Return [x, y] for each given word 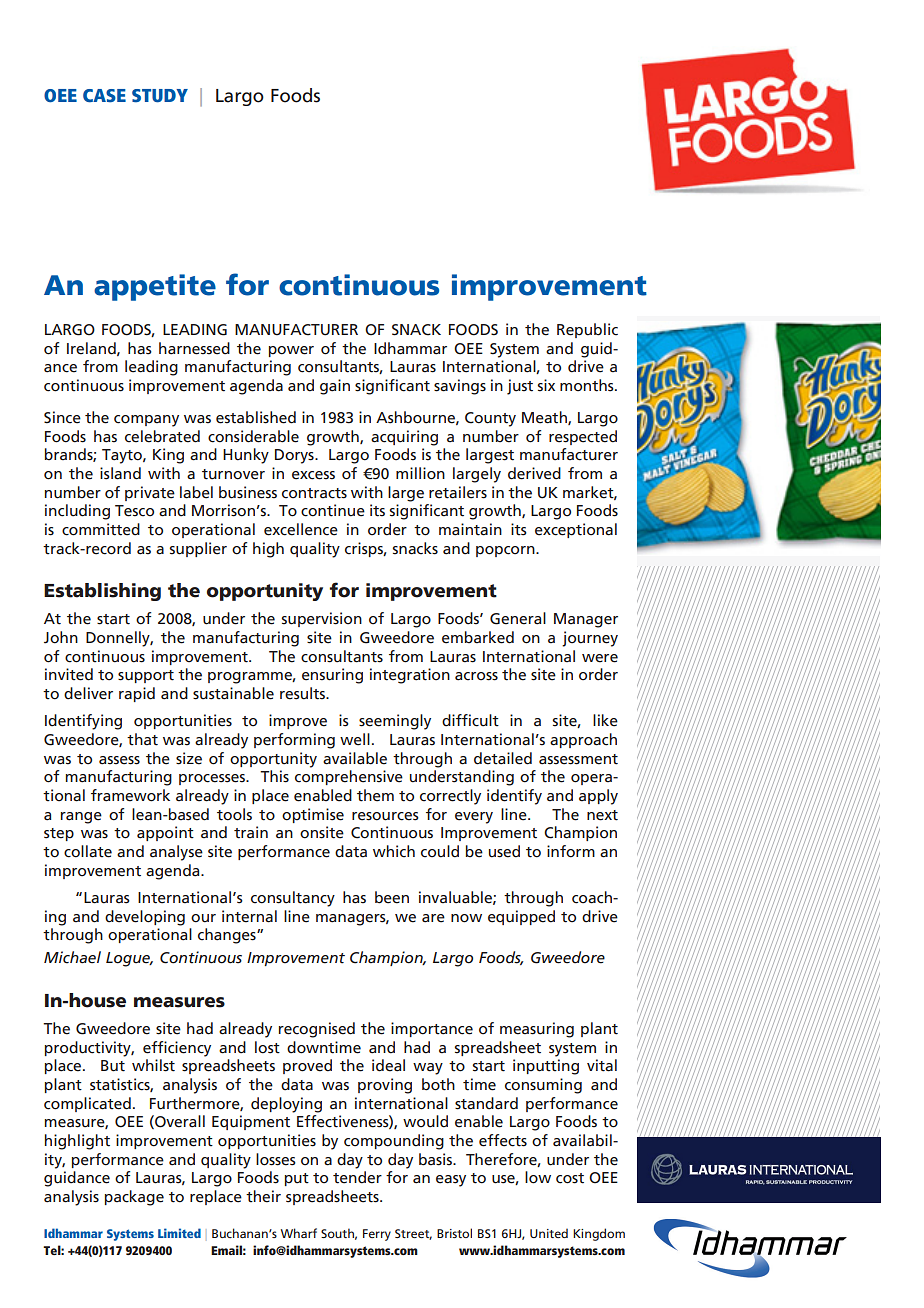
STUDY [160, 96]
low [538, 1177]
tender [357, 1177]
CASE [104, 96]
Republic [587, 330]
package [134, 1198]
